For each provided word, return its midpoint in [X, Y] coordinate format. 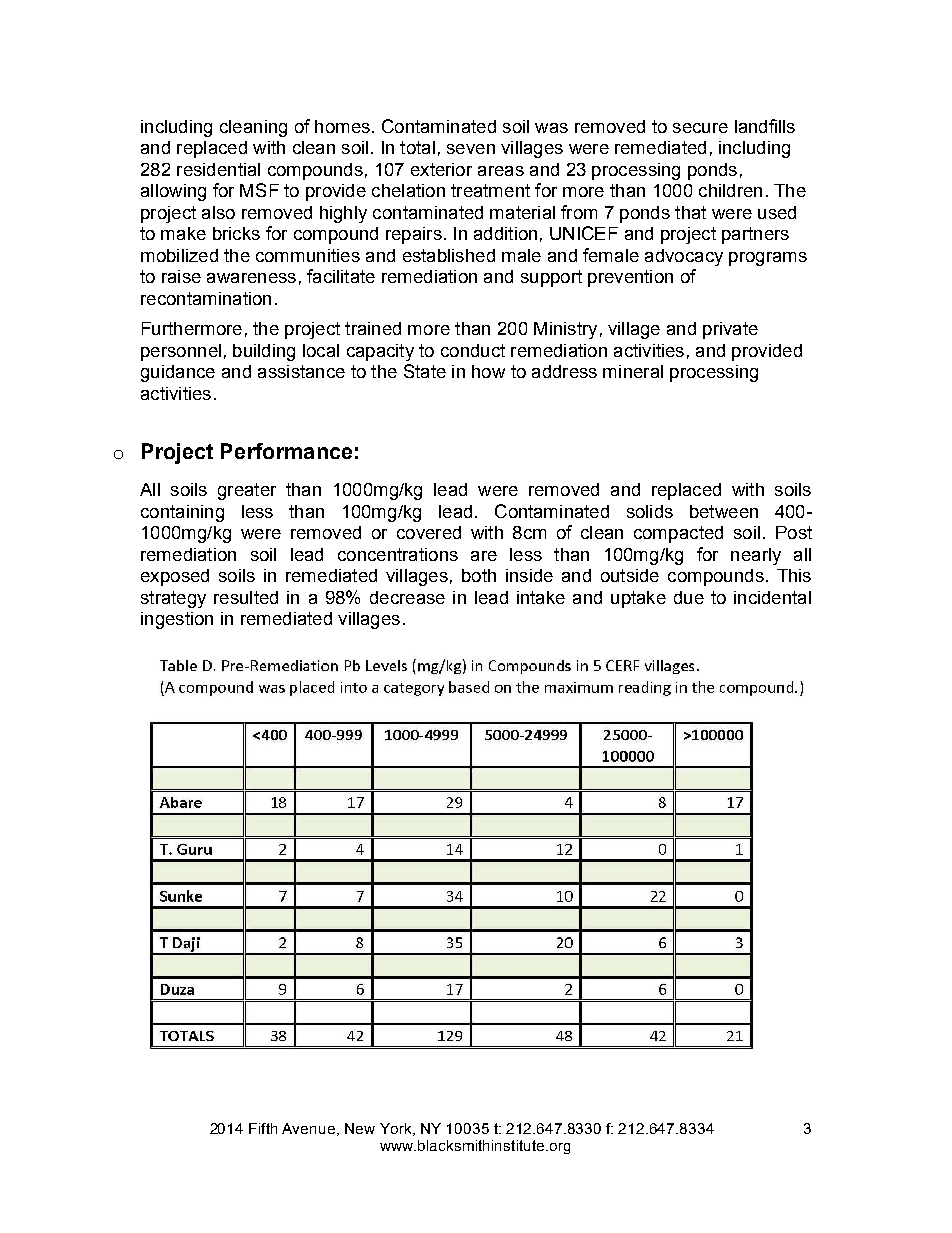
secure [700, 128]
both [479, 575]
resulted [246, 597]
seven [471, 149]
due [689, 597]
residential [218, 169]
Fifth [263, 1128]
